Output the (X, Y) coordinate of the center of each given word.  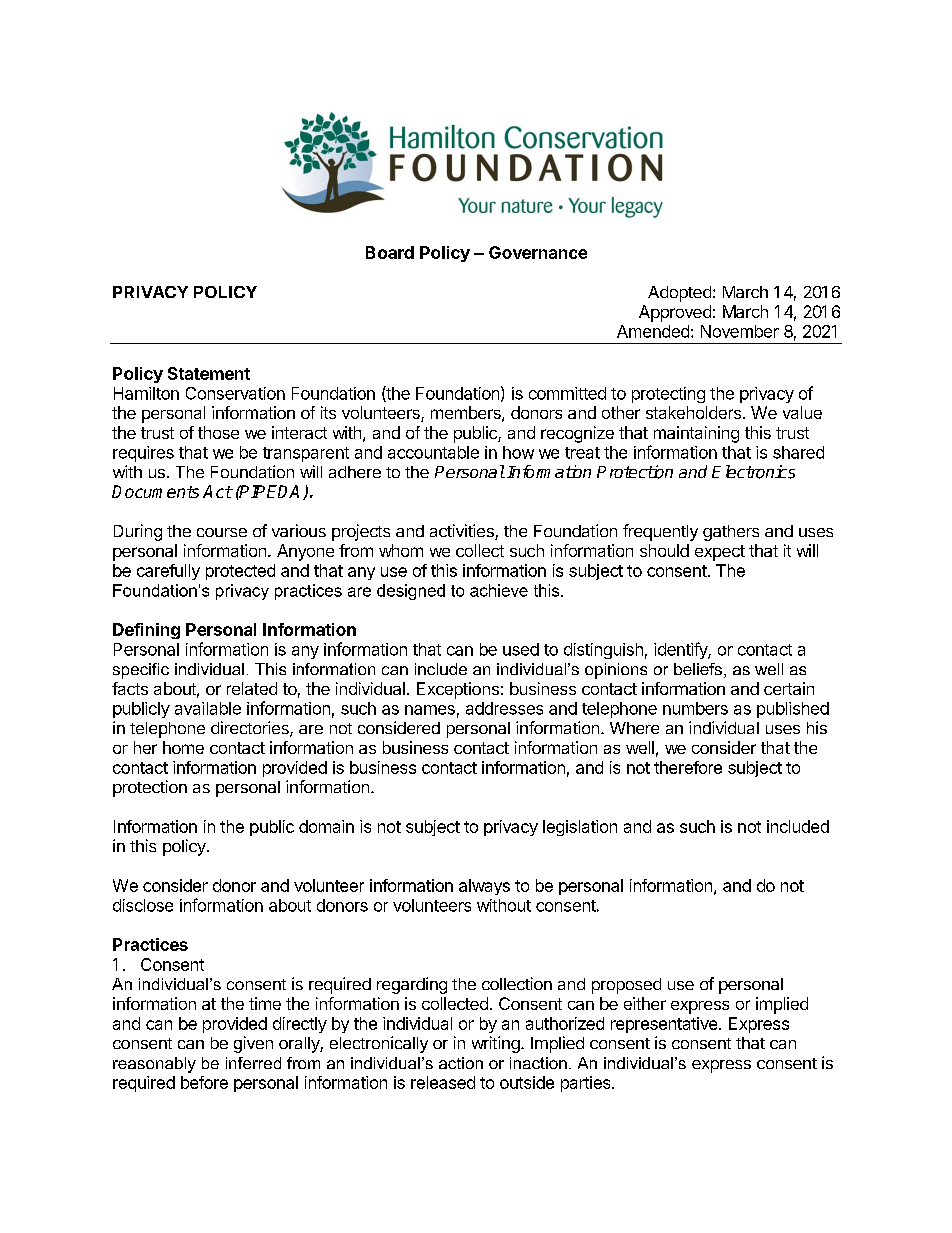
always (484, 887)
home (183, 747)
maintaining (696, 434)
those (218, 432)
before (204, 1082)
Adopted (679, 294)
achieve (499, 590)
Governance (538, 252)
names (430, 710)
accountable (433, 452)
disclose (143, 905)
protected (240, 572)
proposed (626, 986)
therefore (688, 767)
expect (720, 553)
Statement (209, 373)
